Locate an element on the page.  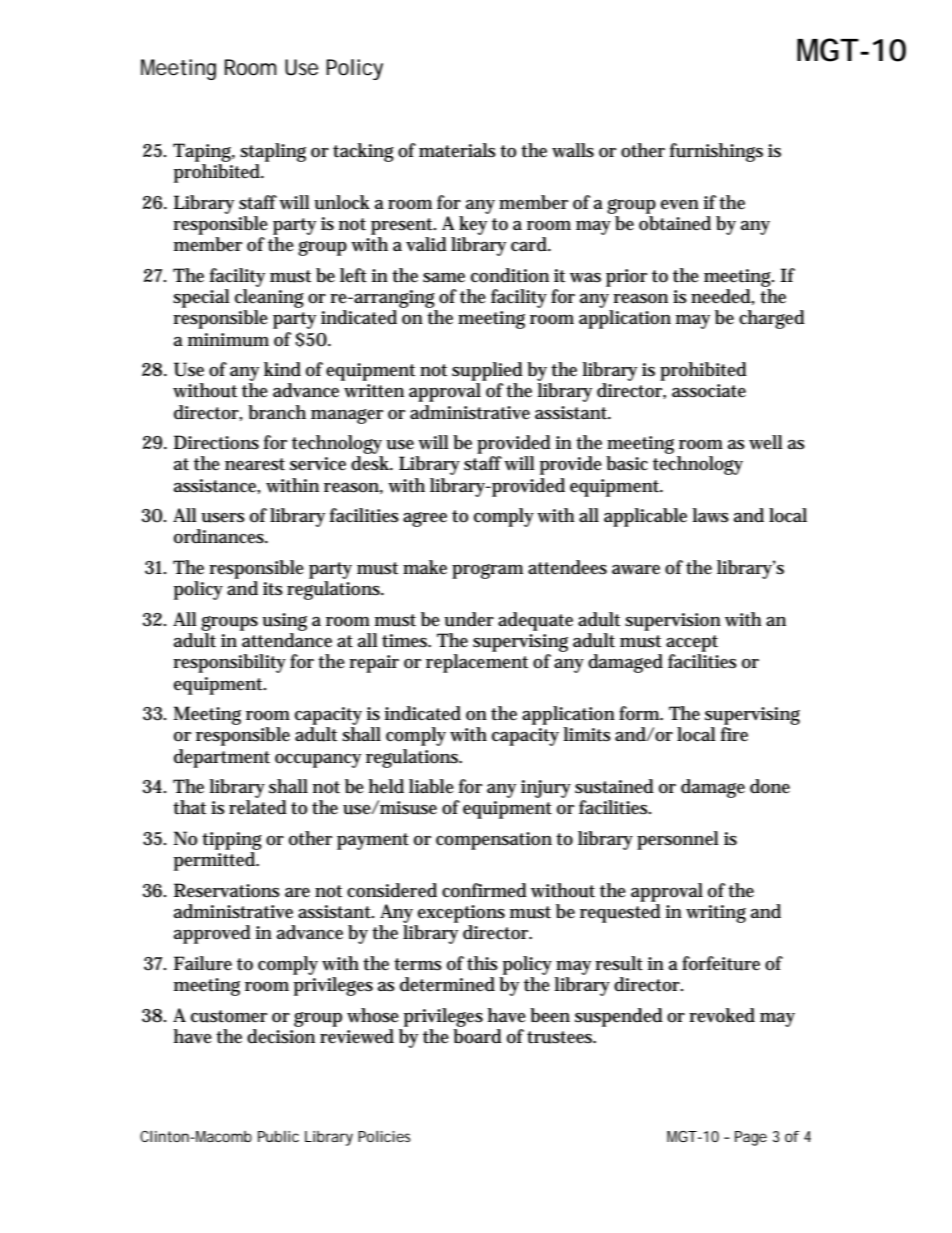
accept is located at coordinates (692, 643).
